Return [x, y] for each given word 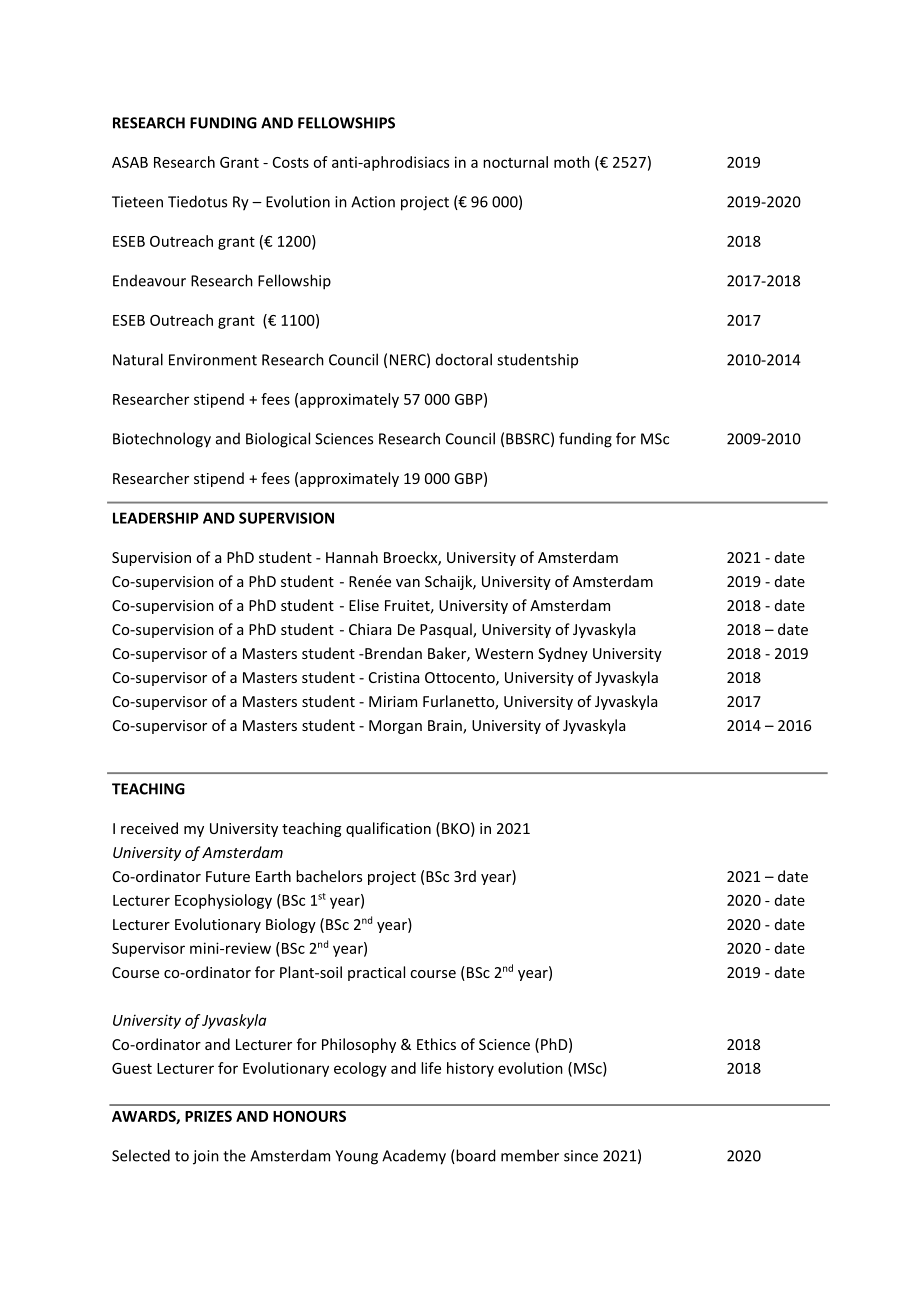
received [149, 828]
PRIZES [208, 1116]
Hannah [352, 557]
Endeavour [149, 281]
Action [373, 202]
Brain [446, 727]
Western [504, 653]
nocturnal [515, 162]
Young [356, 1157]
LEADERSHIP [156, 518]
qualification [388, 829]
